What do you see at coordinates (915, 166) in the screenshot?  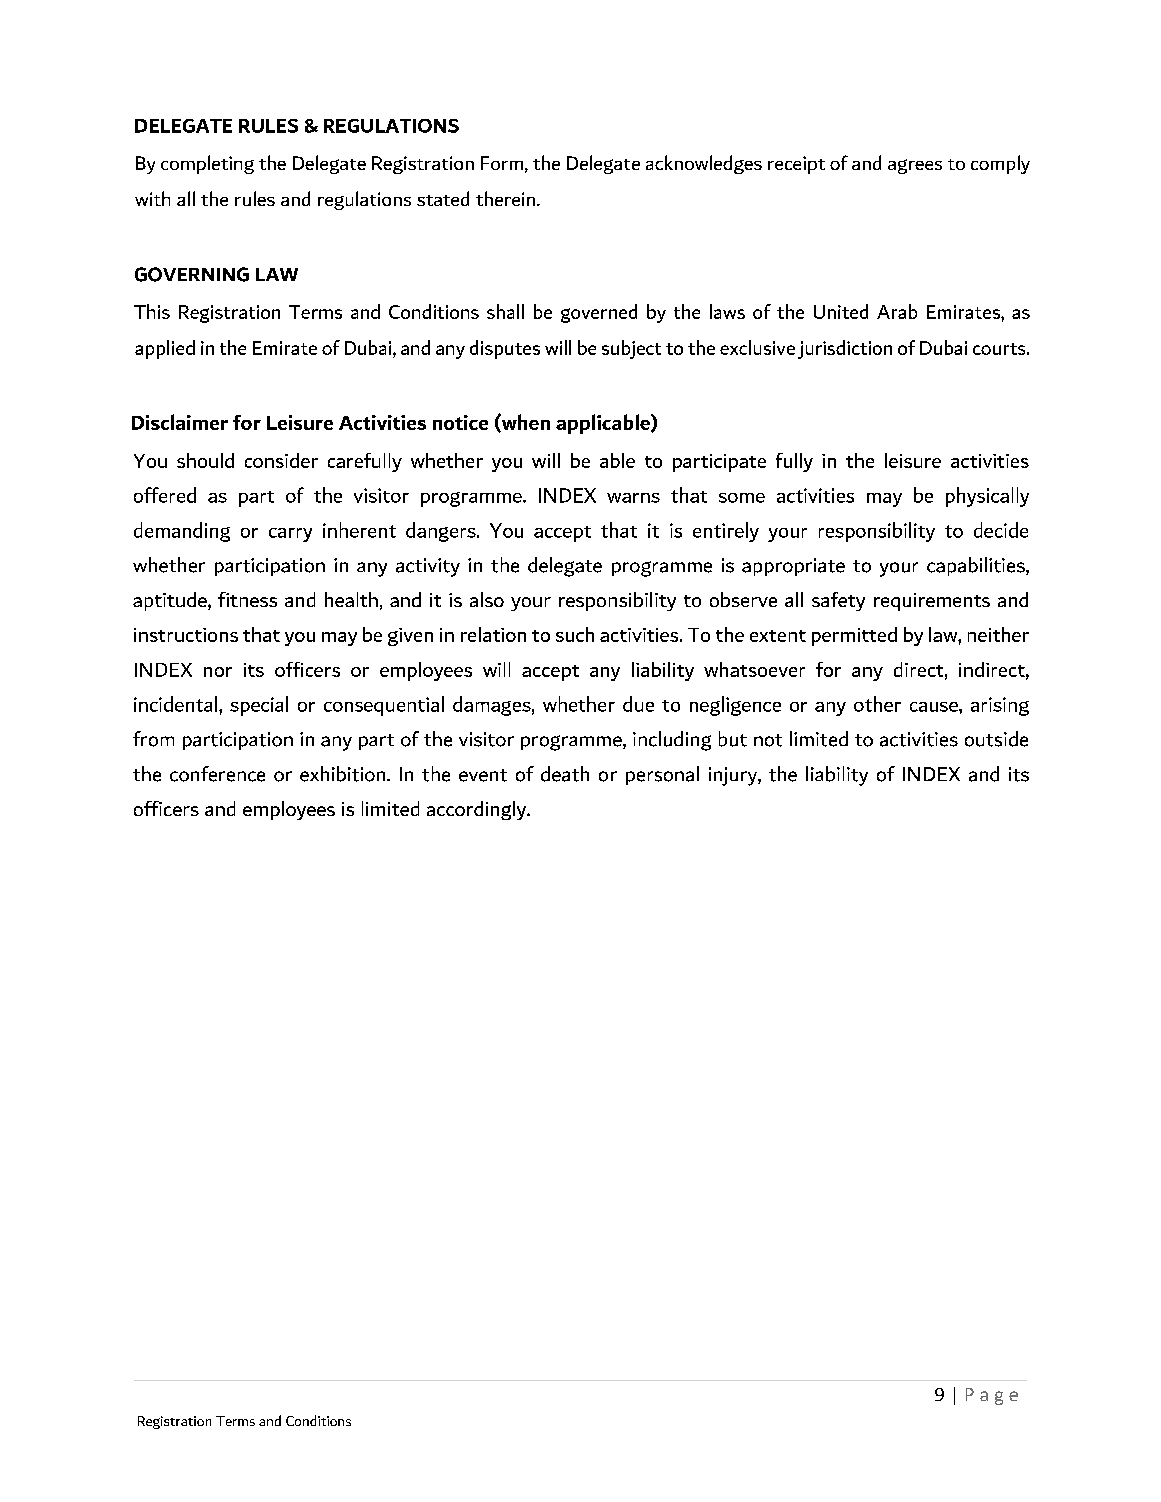 I see `agrees` at bounding box center [915, 166].
